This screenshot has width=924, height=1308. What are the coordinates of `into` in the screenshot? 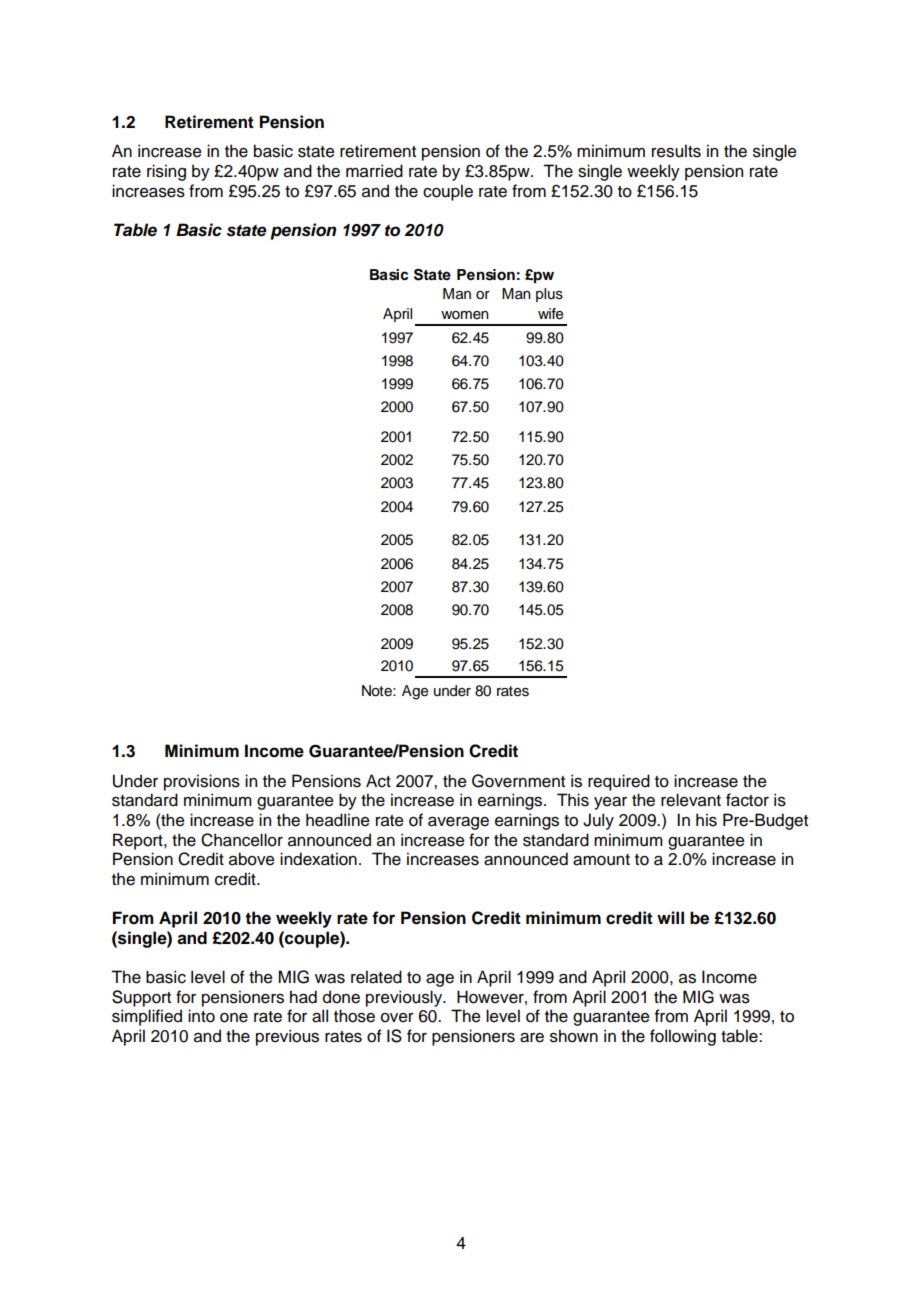 It's located at (201, 1016).
